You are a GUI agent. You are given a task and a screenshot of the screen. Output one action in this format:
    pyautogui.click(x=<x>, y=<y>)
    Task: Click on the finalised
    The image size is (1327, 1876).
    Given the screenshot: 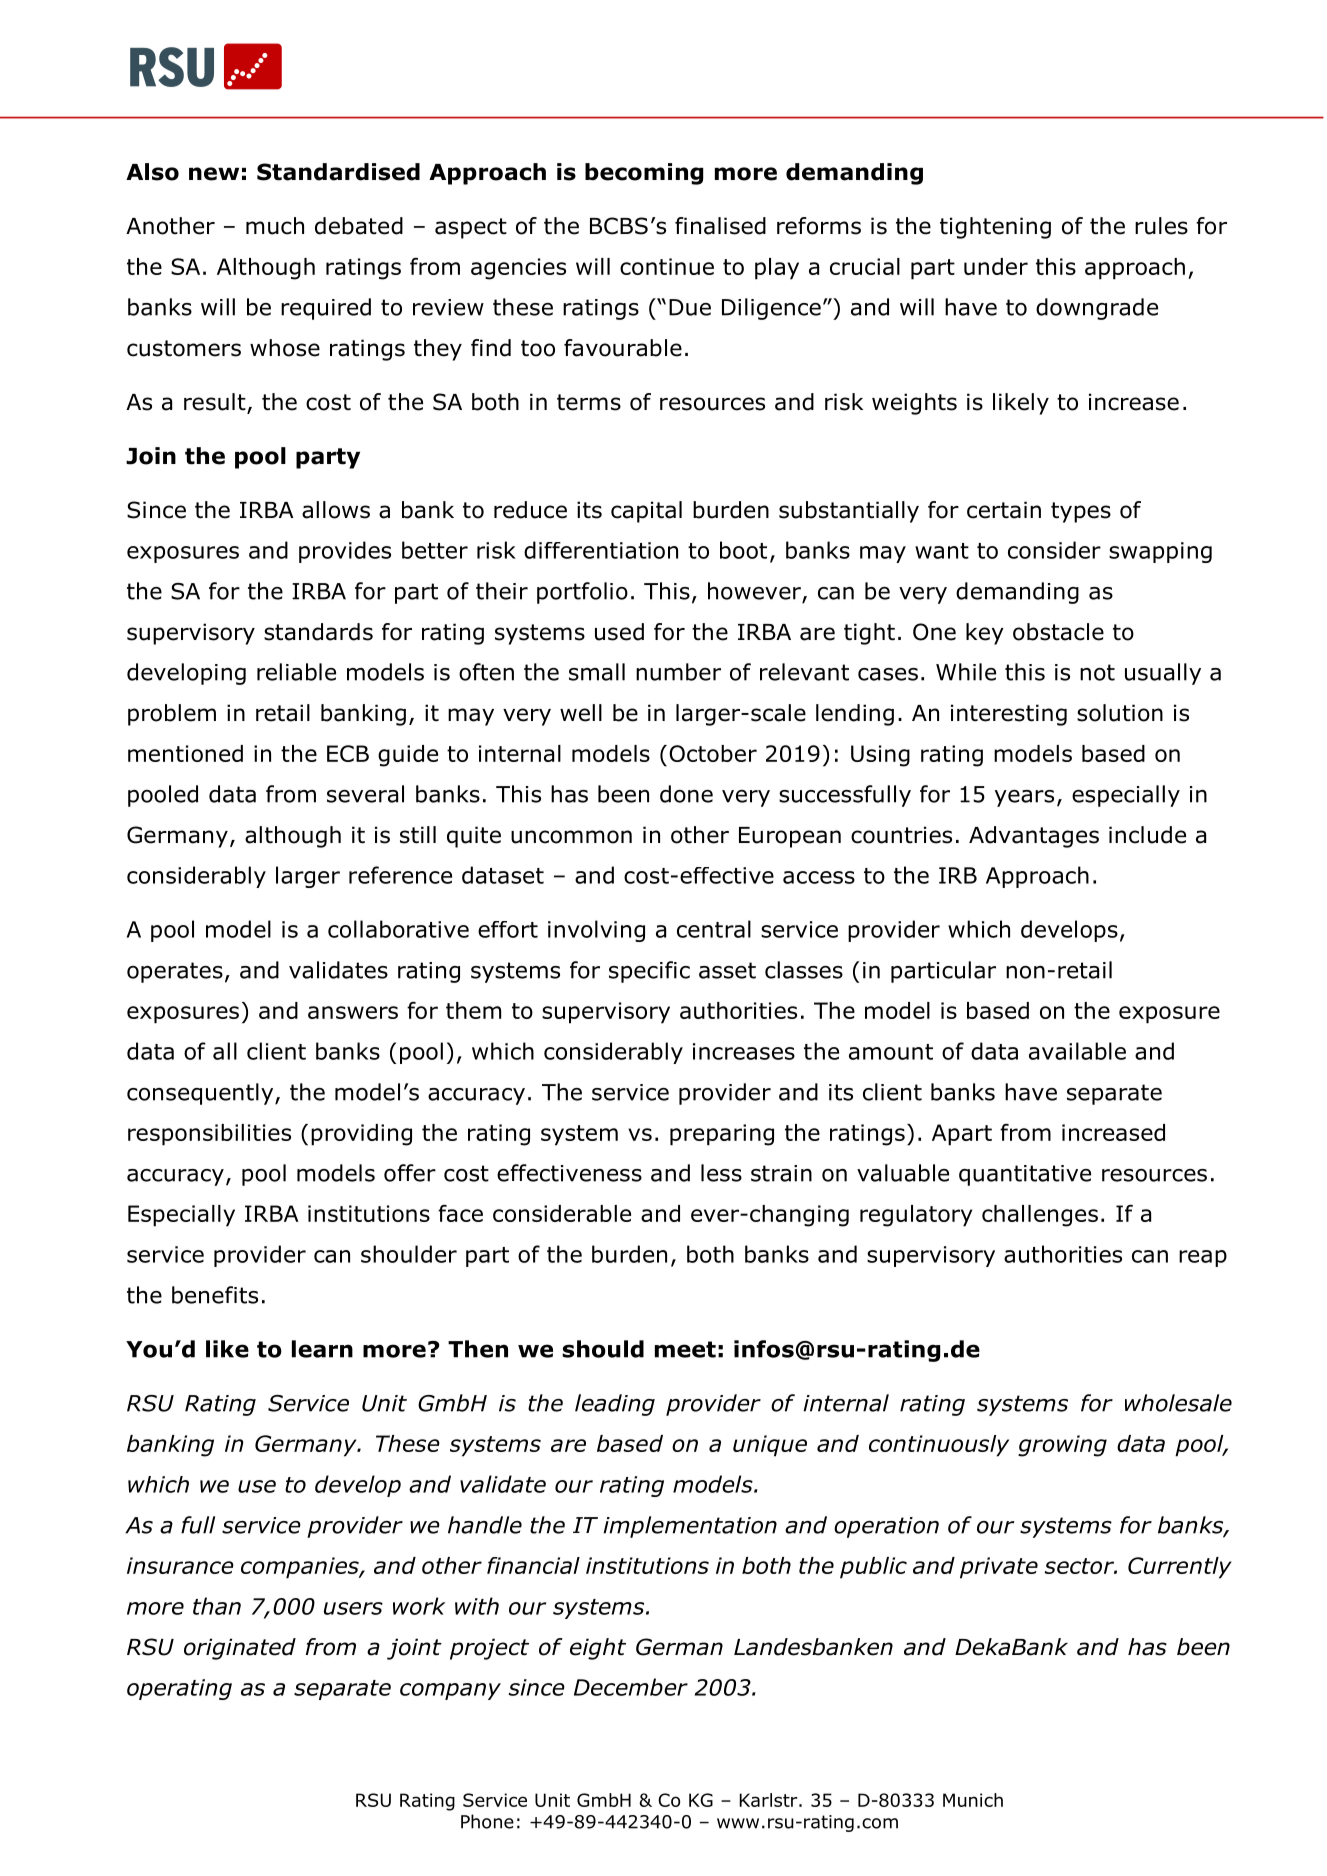 What is the action you would take?
    pyautogui.click(x=720, y=226)
